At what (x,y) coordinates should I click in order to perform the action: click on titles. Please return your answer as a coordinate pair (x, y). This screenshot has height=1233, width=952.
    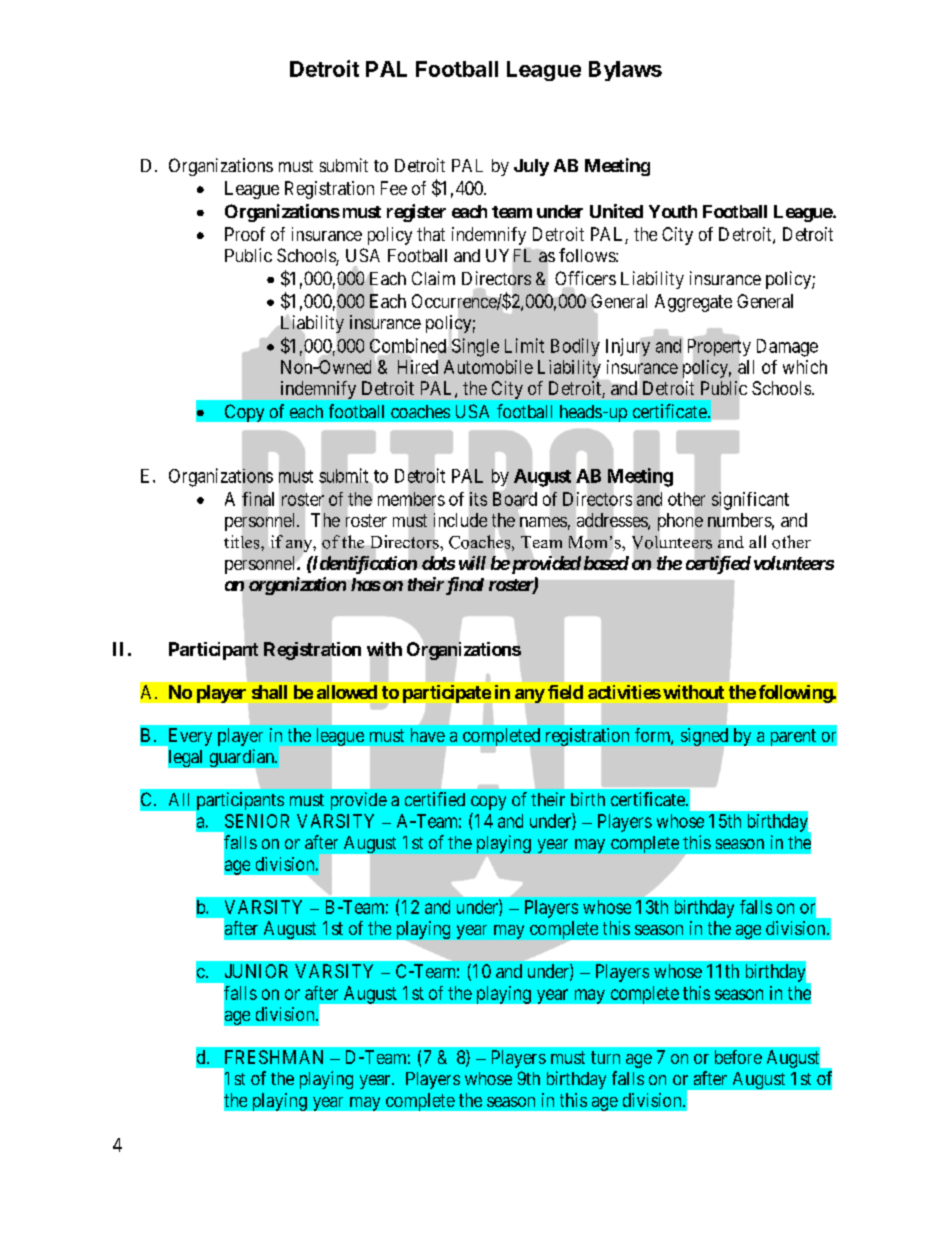
    Looking at the image, I should click on (243, 542).
